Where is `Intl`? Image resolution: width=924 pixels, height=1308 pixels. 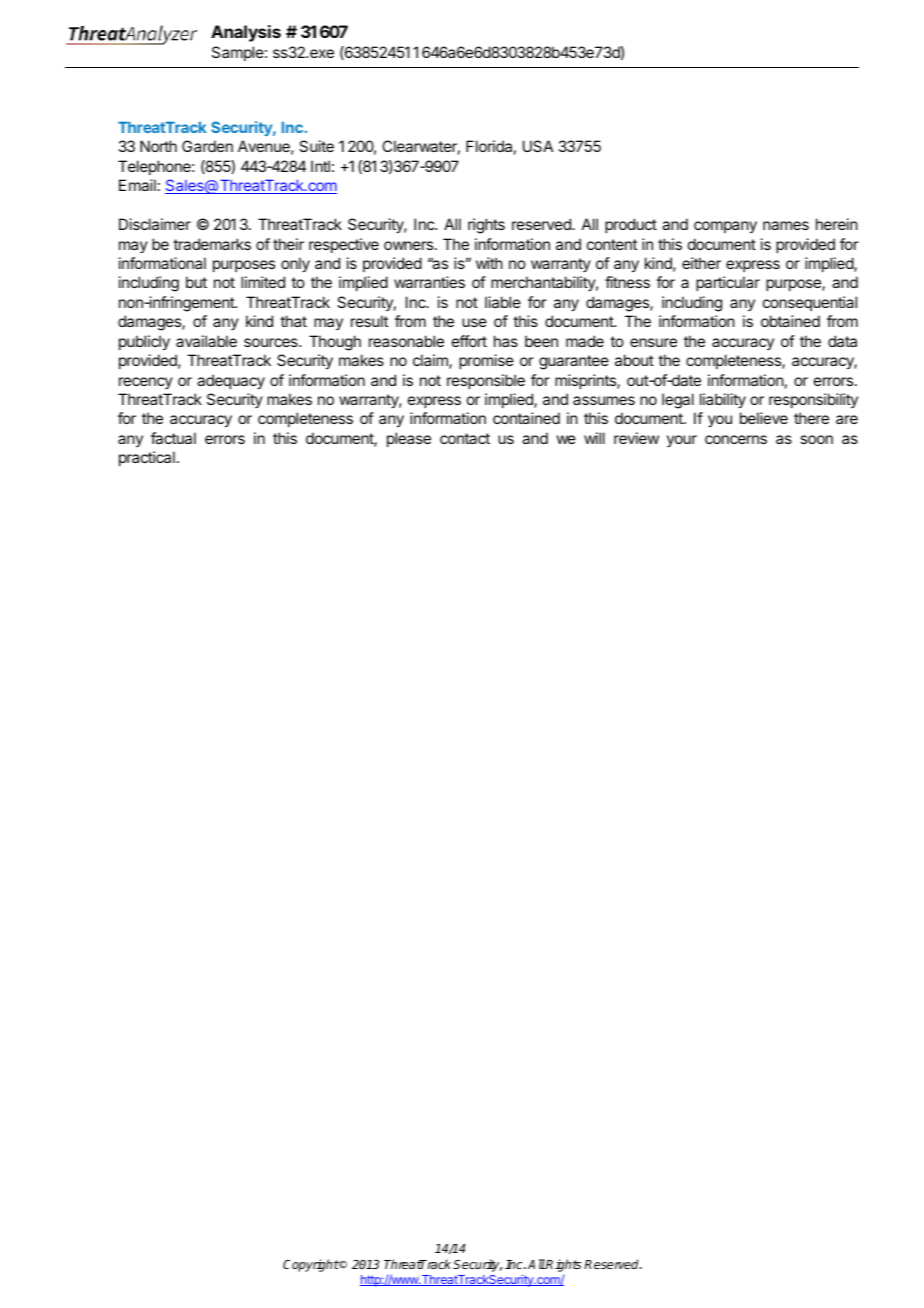
Intl is located at coordinates (320, 166).
